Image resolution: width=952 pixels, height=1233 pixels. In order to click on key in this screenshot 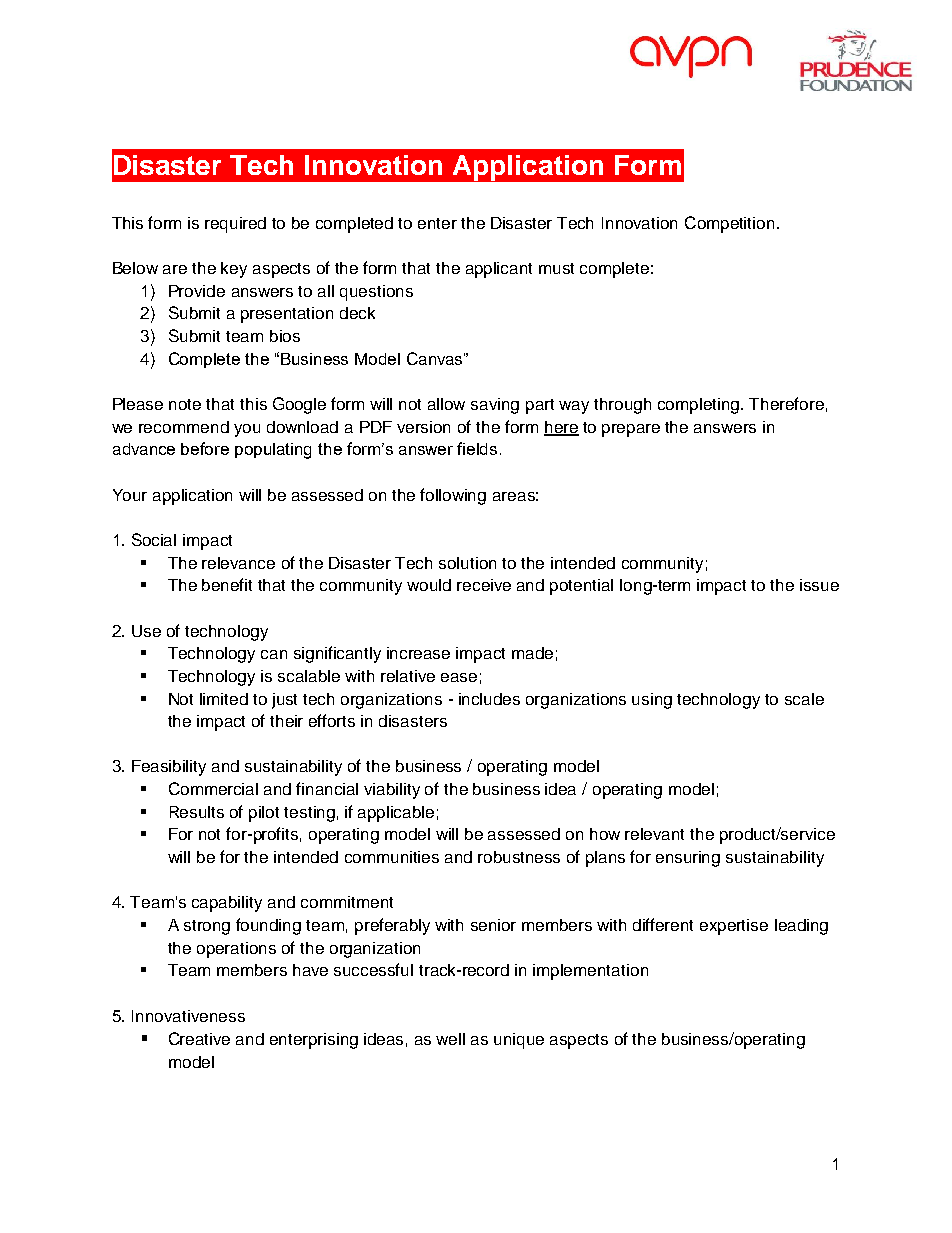, I will do `click(234, 270)`.
